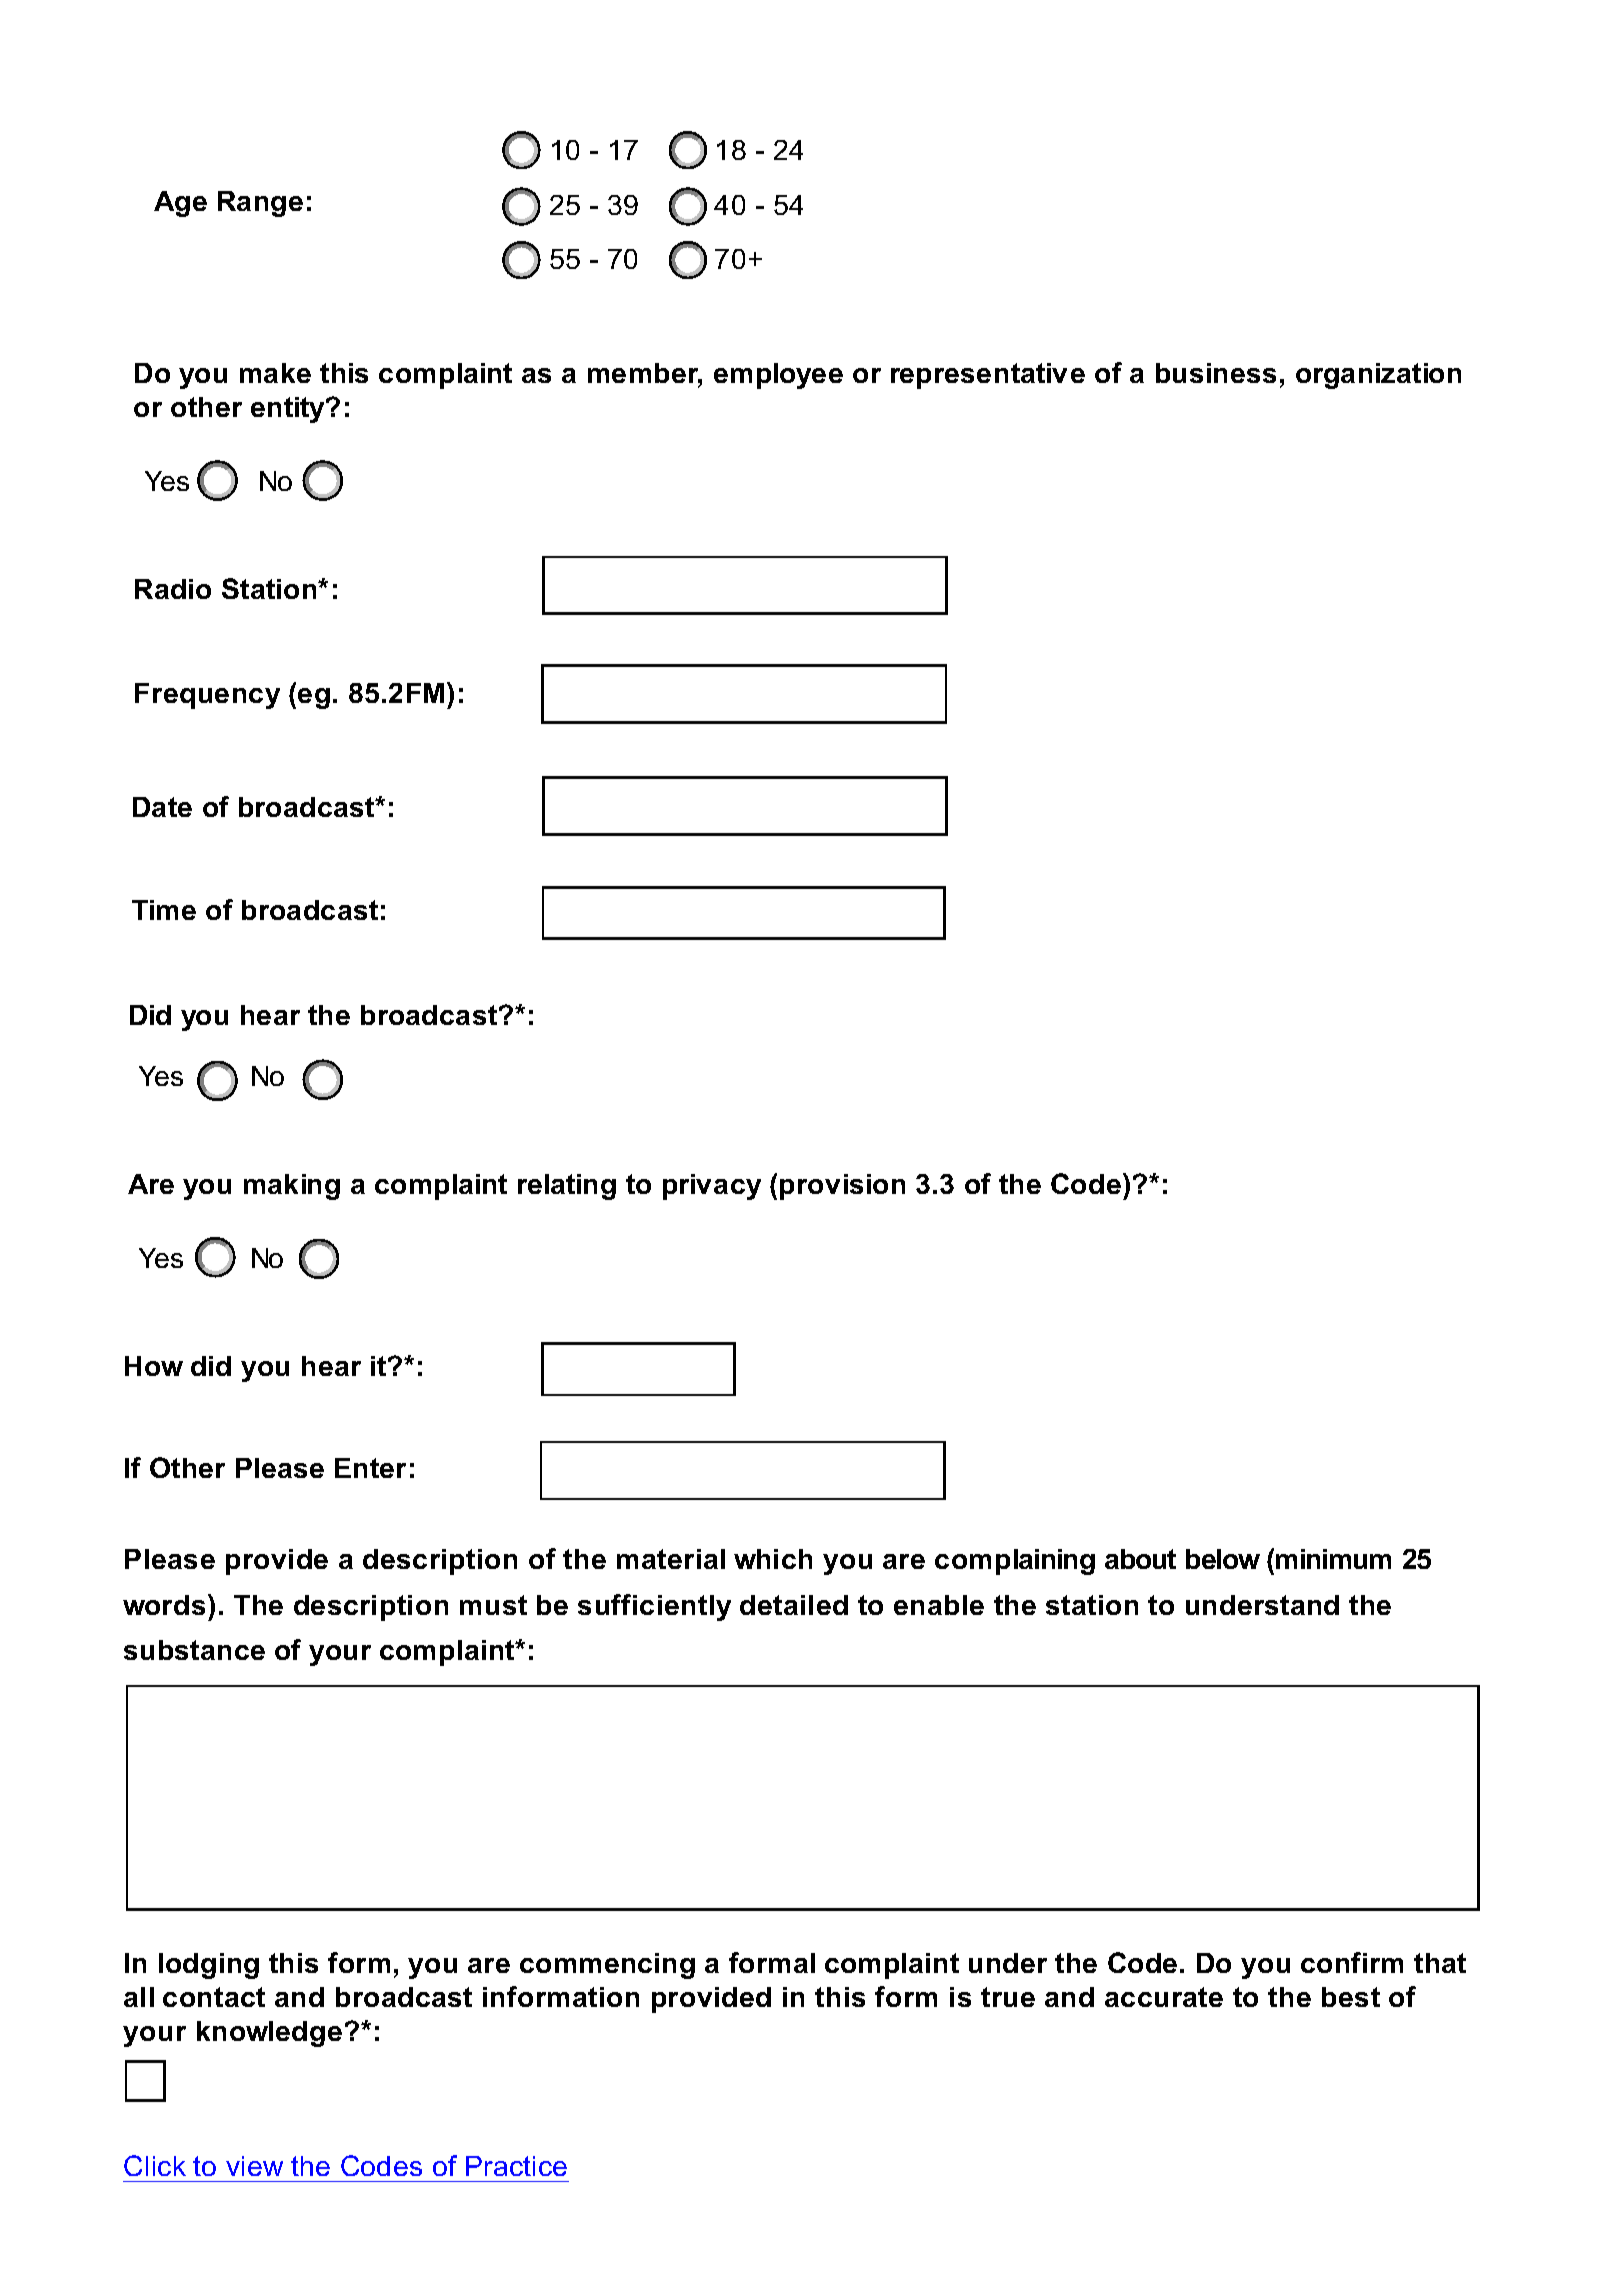  Describe the element at coordinates (1333, 1559) in the image. I see `minimum` at that location.
